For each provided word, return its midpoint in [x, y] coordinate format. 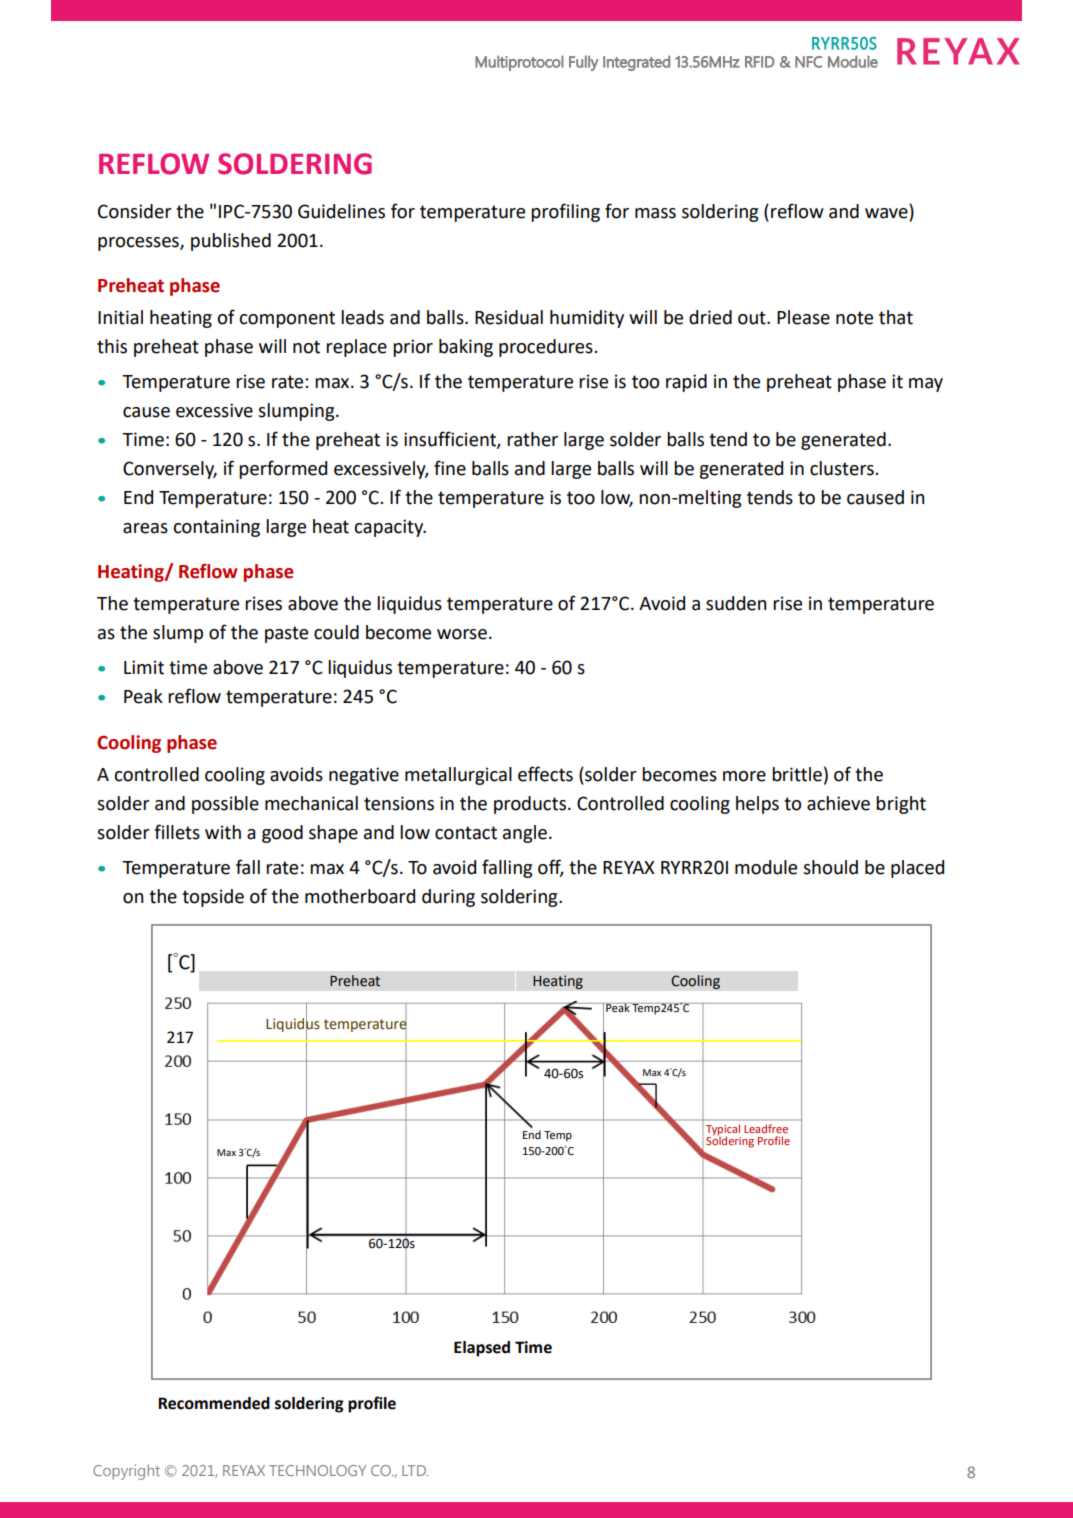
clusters [843, 468]
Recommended [214, 1403]
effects [545, 774]
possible [225, 805]
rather [532, 439]
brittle [797, 774]
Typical [723, 1131]
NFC [808, 62]
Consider [135, 211]
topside [213, 898]
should [830, 867]
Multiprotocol [519, 63]
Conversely [170, 470]
